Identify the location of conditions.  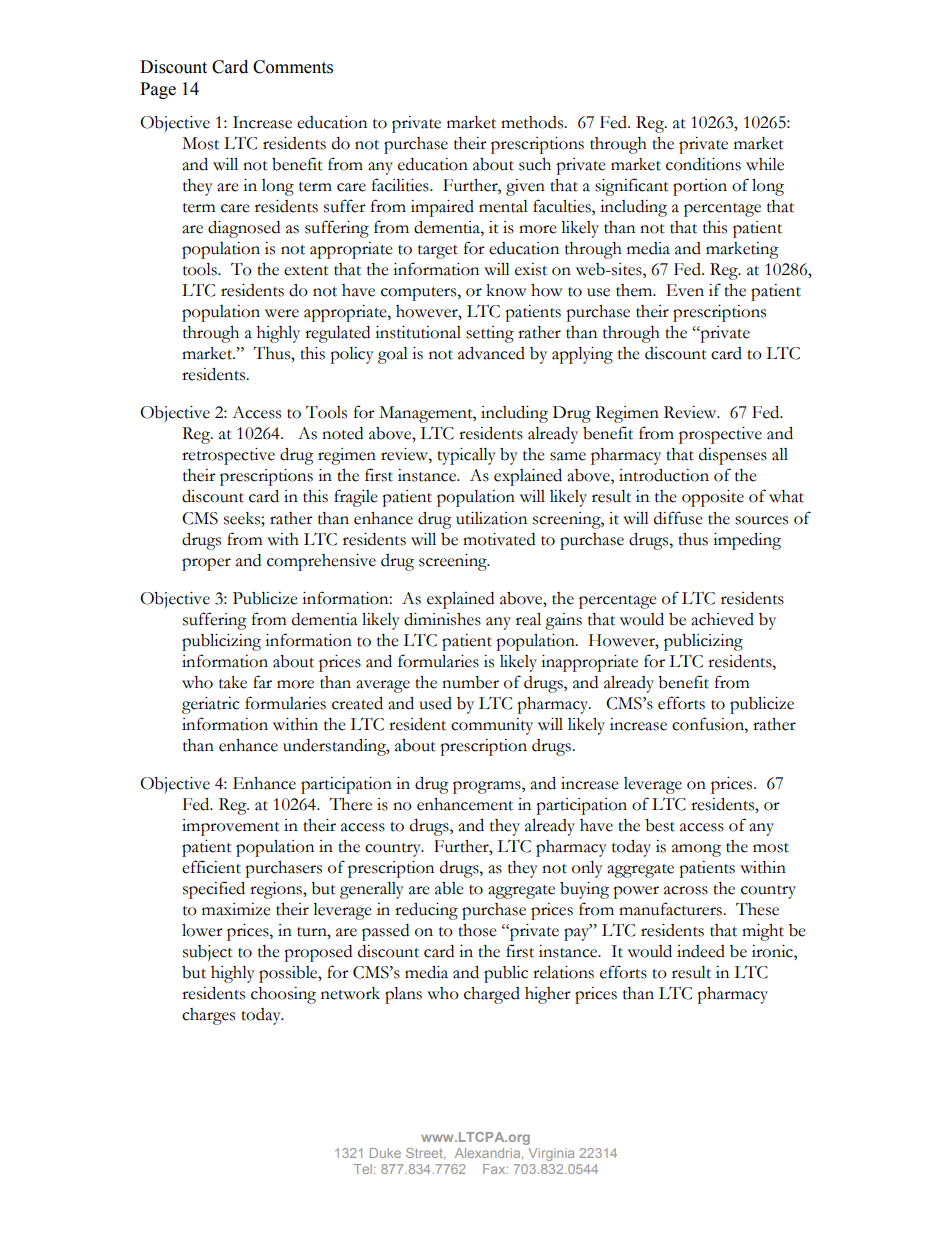
(703, 164).
